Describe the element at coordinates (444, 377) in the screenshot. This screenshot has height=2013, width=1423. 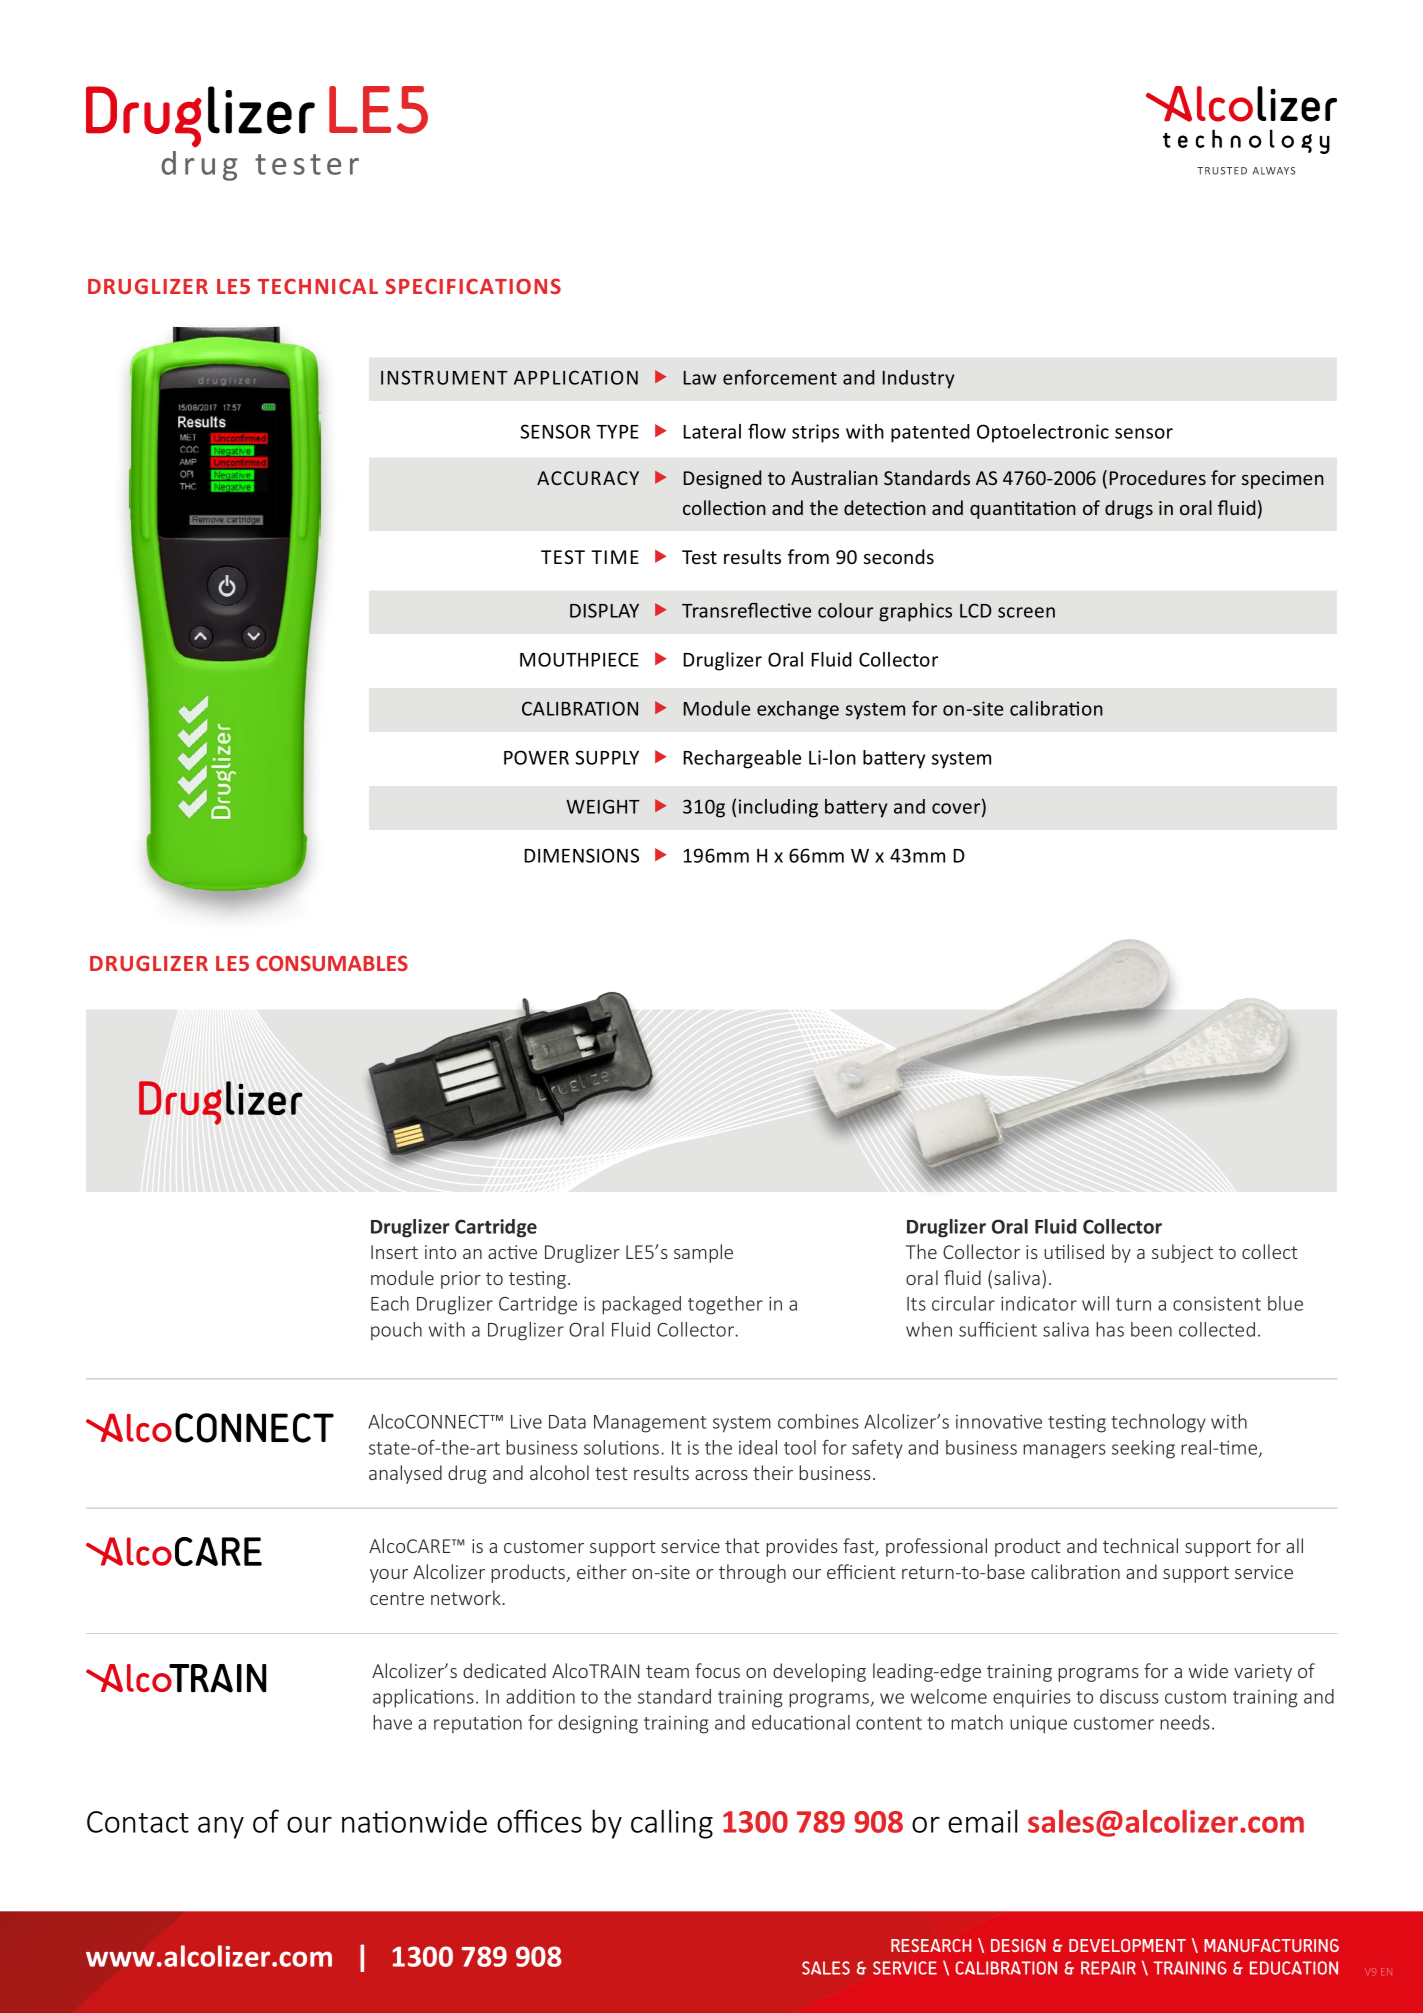
I see `INSTRUMENT` at that location.
